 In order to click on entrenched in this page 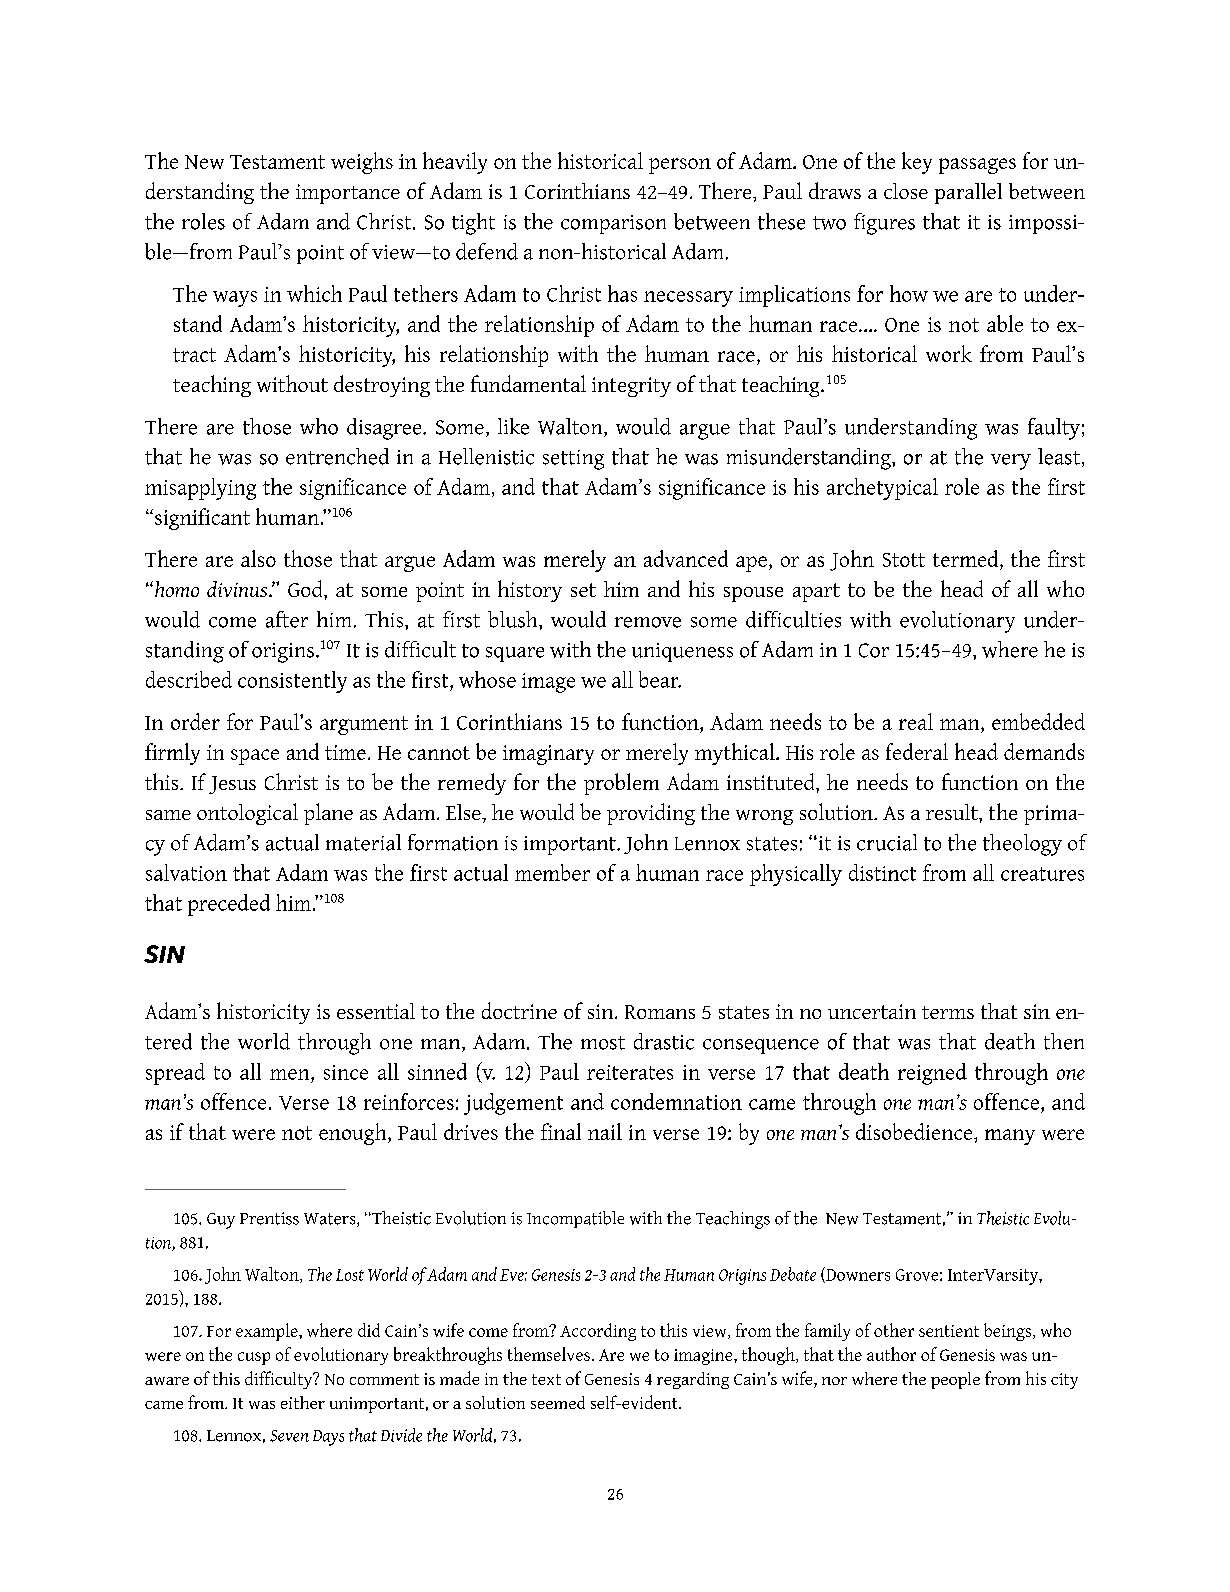, I will do `click(337, 456)`.
